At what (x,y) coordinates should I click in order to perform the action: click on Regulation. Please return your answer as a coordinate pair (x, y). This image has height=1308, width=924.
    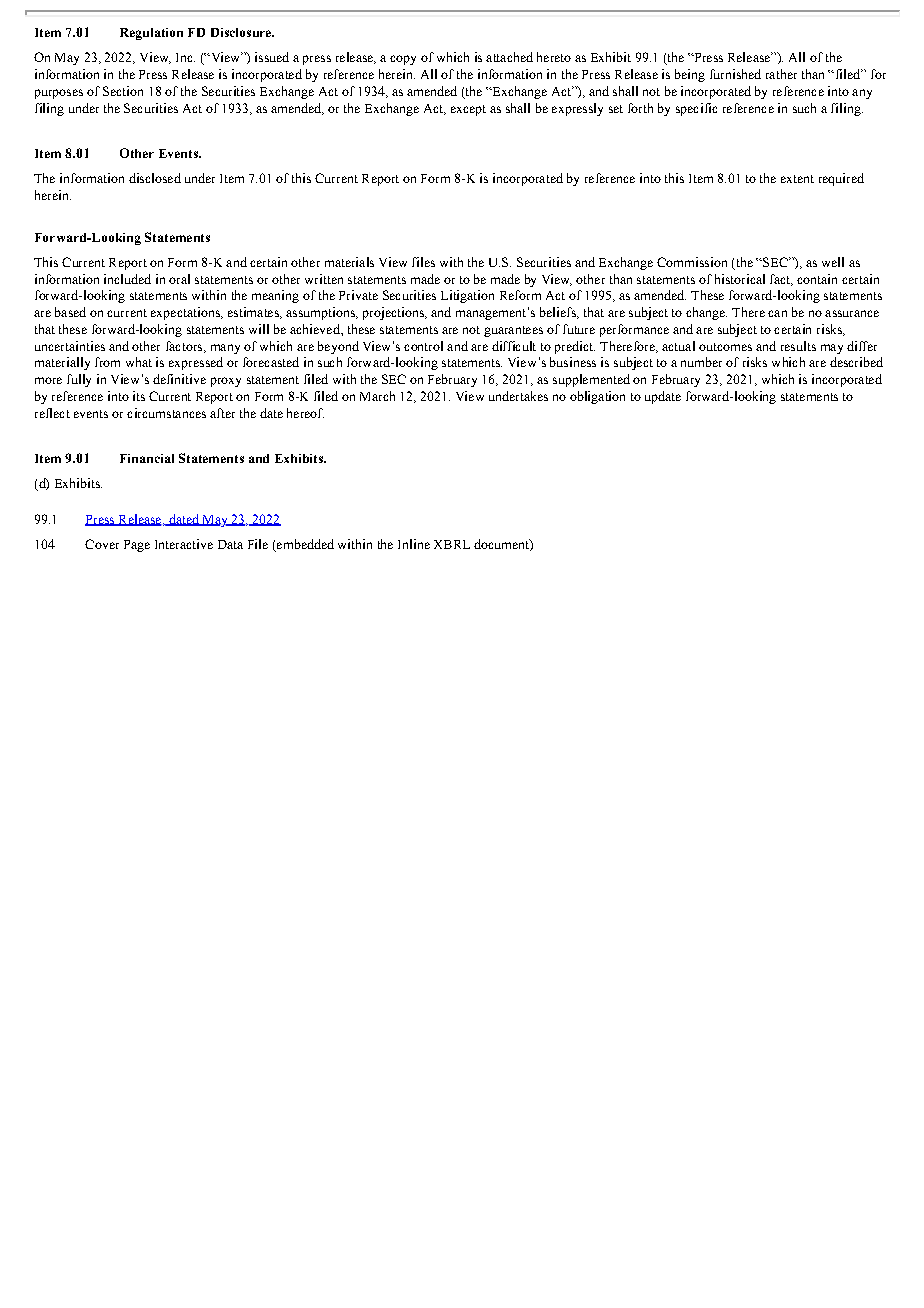
    Looking at the image, I should click on (151, 34).
